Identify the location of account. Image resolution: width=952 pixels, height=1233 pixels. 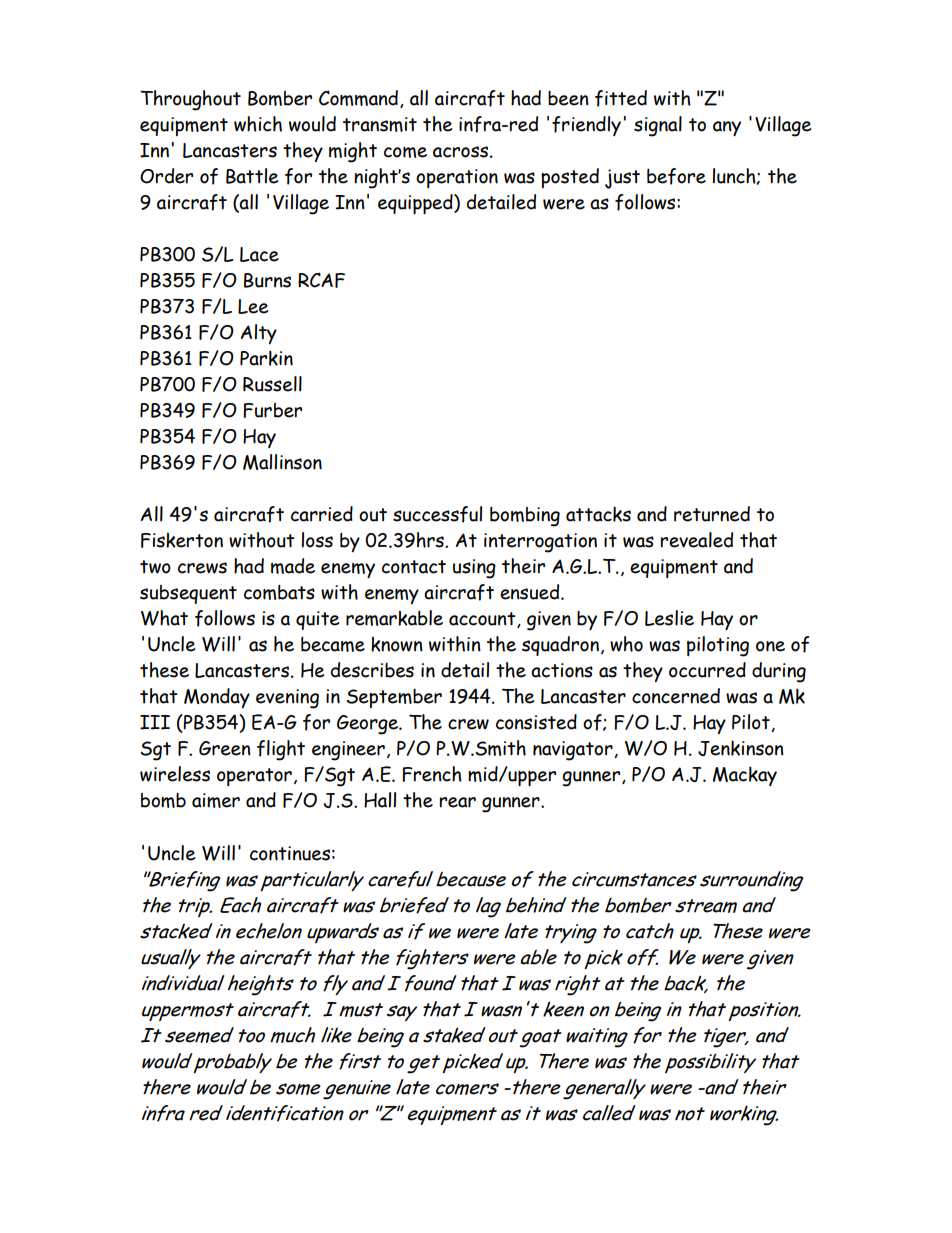
(483, 620).
